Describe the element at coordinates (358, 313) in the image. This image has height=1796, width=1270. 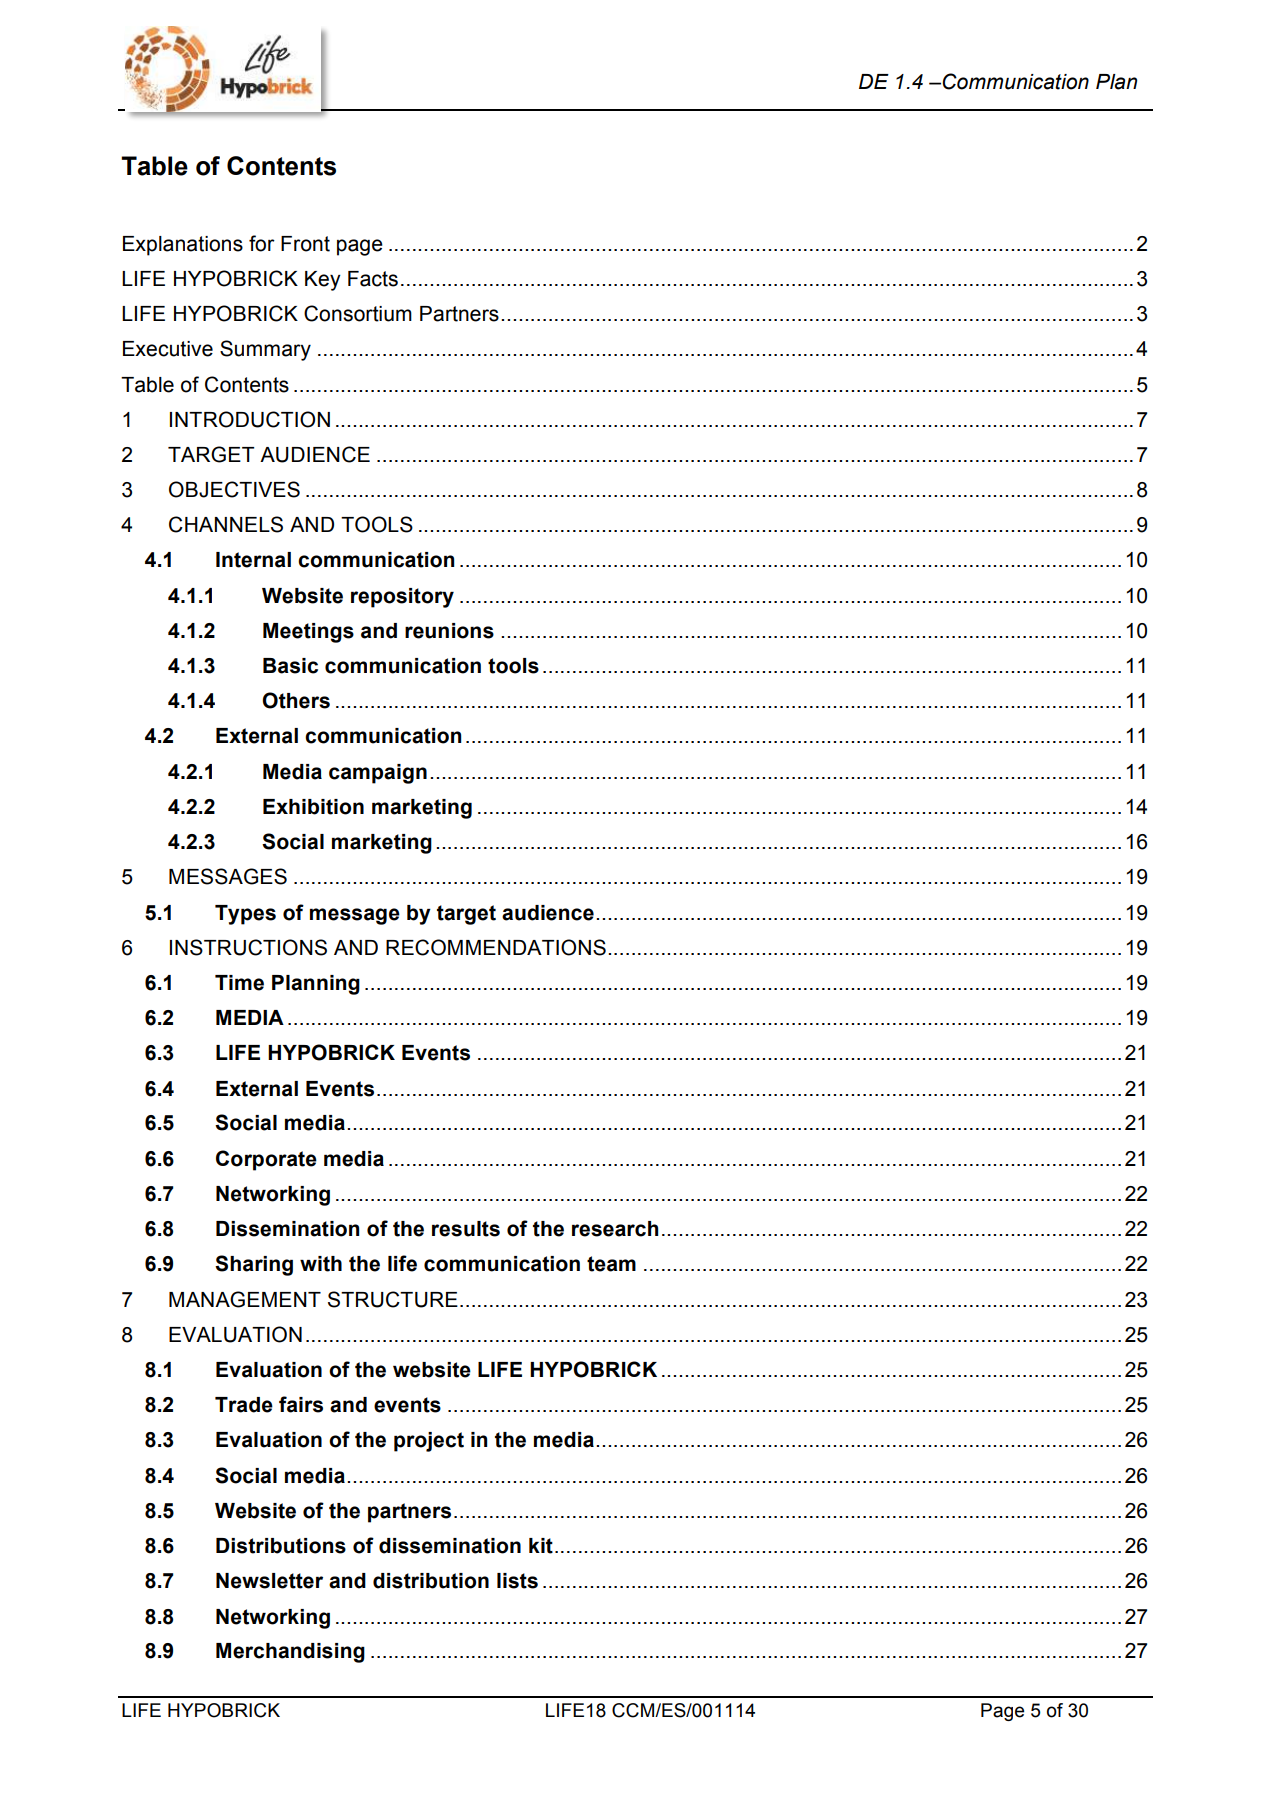
I see `Consortium` at that location.
